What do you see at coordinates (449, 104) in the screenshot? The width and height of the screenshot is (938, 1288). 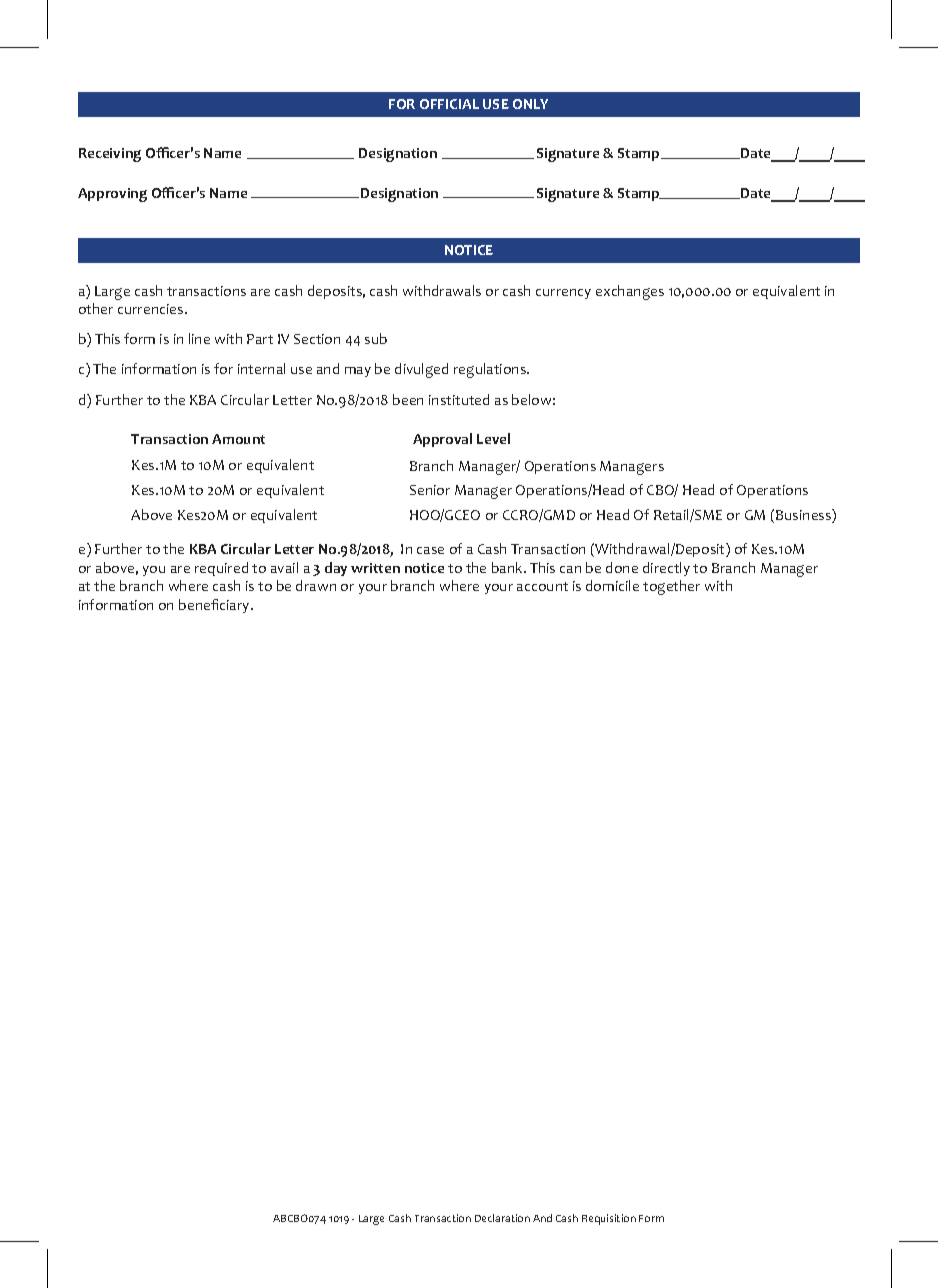 I see `OFFICIAL` at bounding box center [449, 104].
